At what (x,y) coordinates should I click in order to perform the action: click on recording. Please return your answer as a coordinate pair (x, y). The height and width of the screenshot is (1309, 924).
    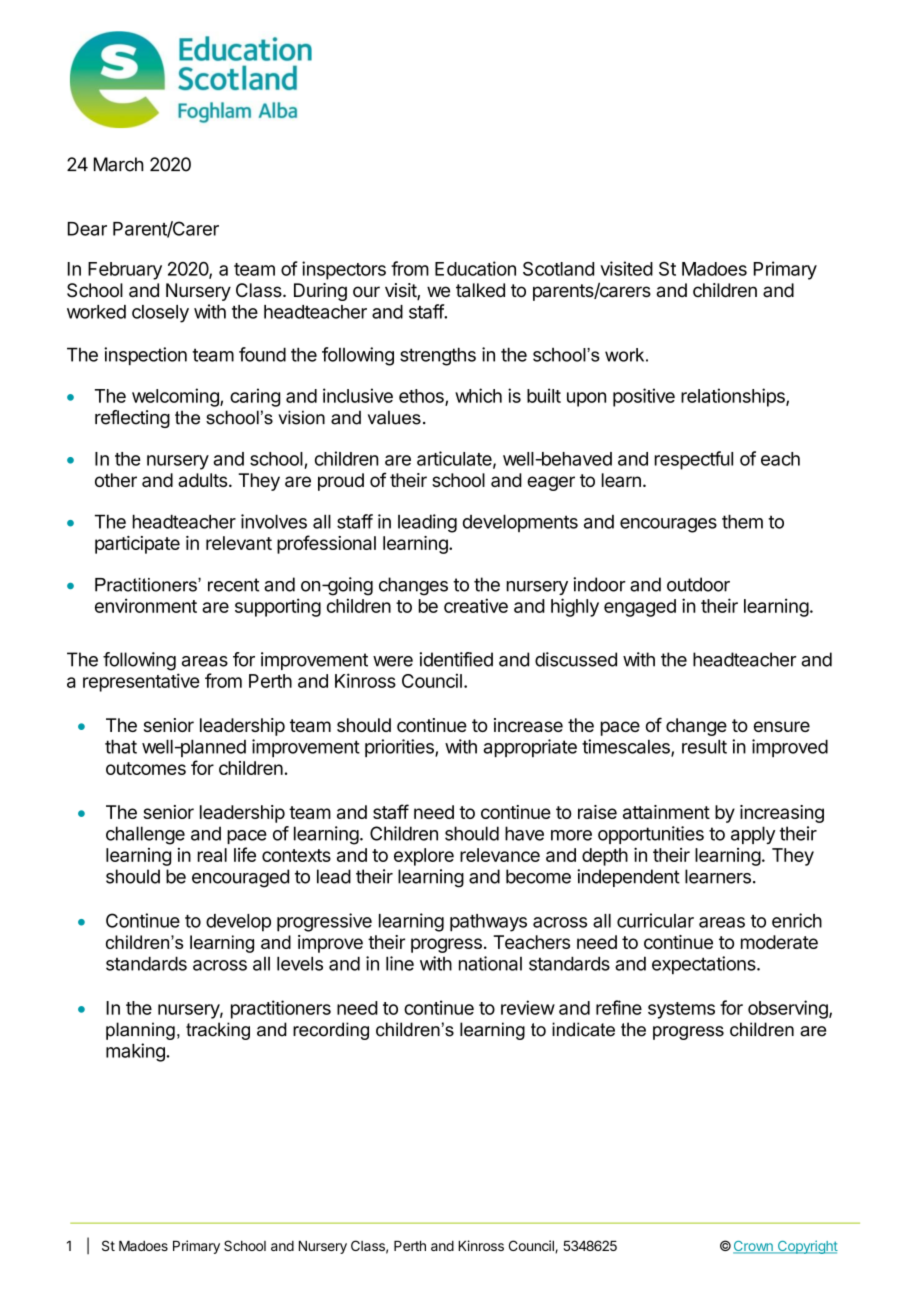
    Looking at the image, I should click on (331, 1031).
